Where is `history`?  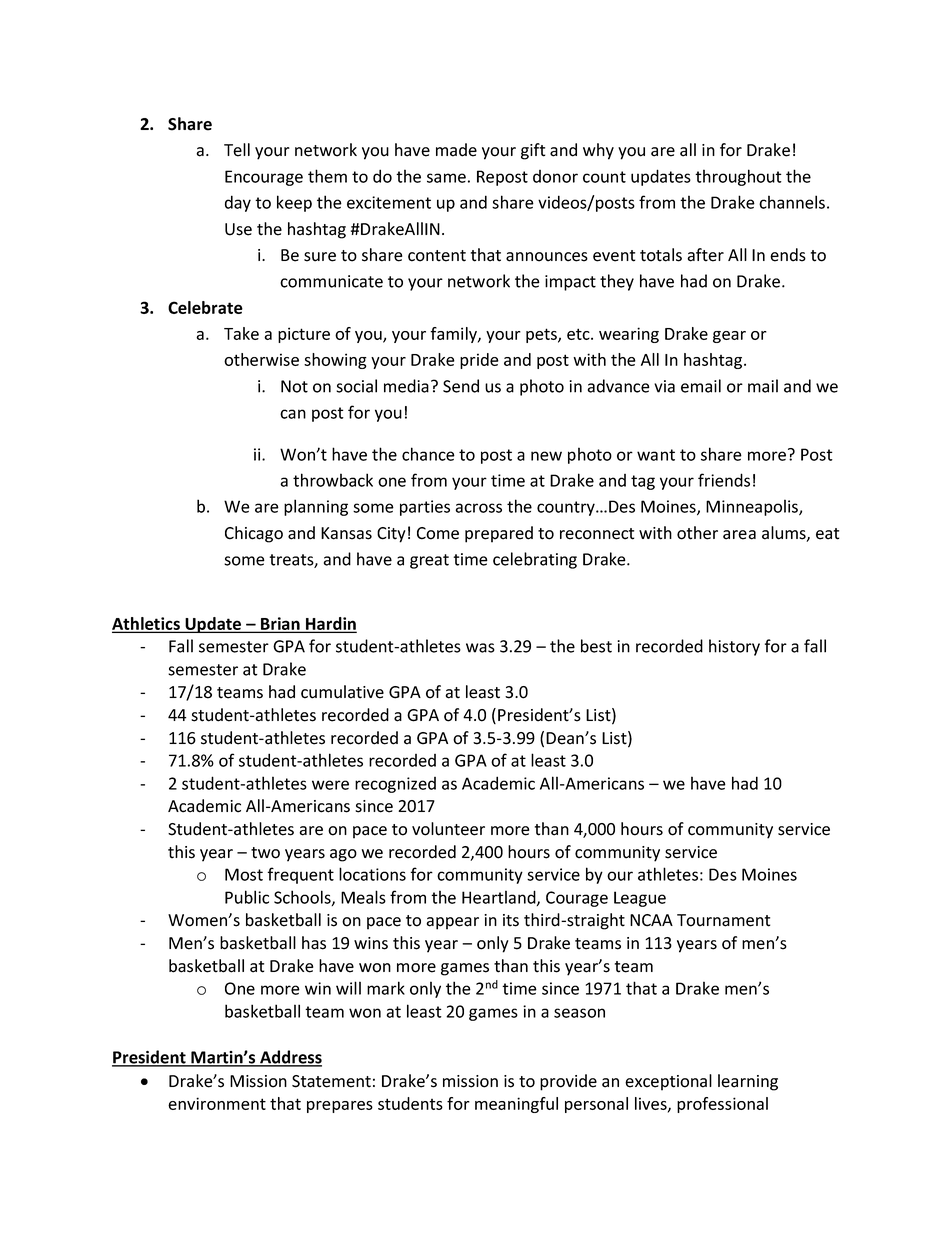 history is located at coordinates (734, 647).
